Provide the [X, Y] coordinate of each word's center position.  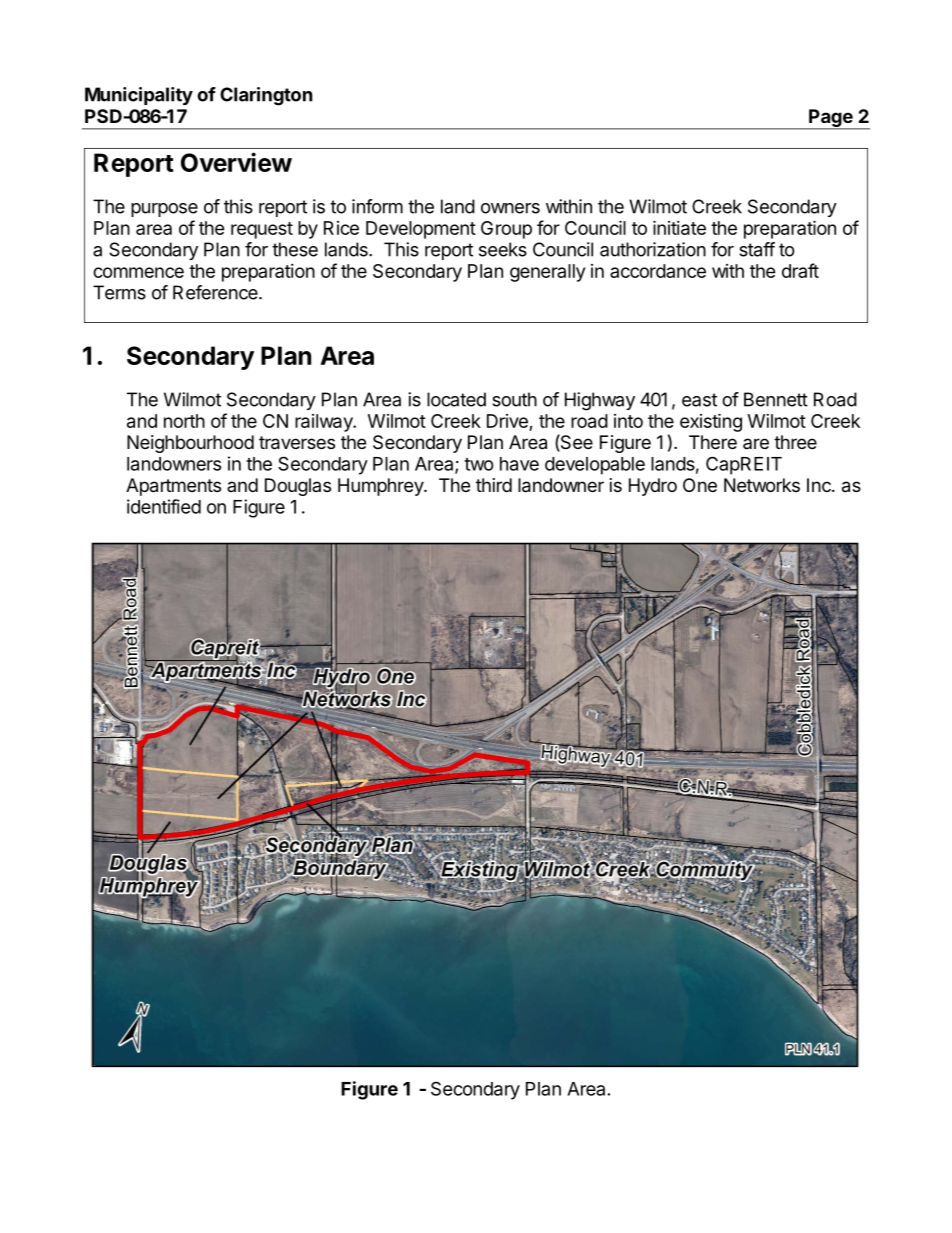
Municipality [139, 96]
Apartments [173, 487]
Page [831, 119]
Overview [236, 162]
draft [800, 270]
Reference [216, 292]
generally [547, 273]
